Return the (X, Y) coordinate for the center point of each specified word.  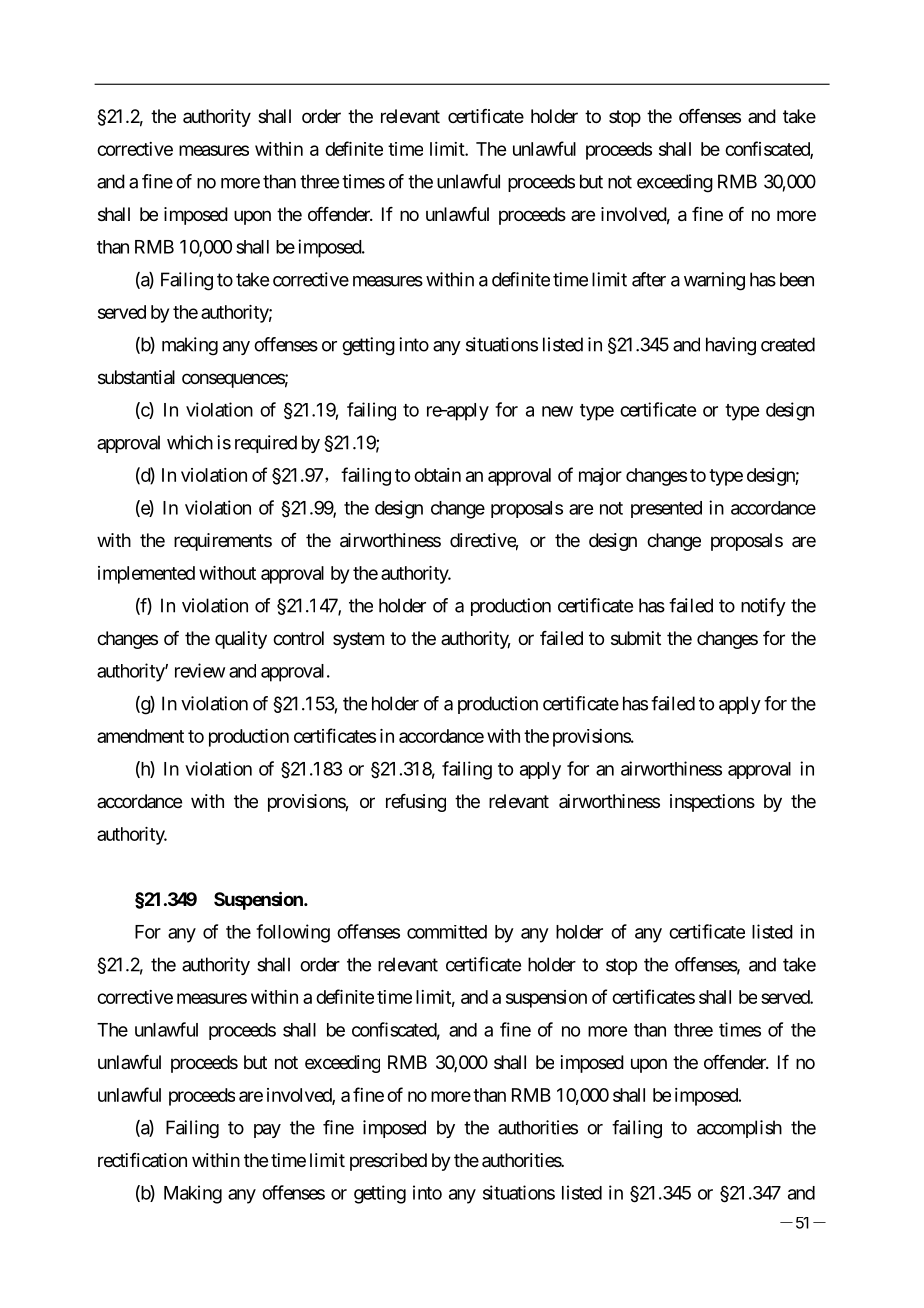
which (190, 442)
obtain (437, 475)
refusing (416, 803)
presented (666, 509)
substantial (136, 377)
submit (636, 638)
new (557, 411)
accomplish (739, 1129)
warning (714, 281)
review (200, 670)
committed (447, 932)
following (293, 933)
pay (267, 1131)
